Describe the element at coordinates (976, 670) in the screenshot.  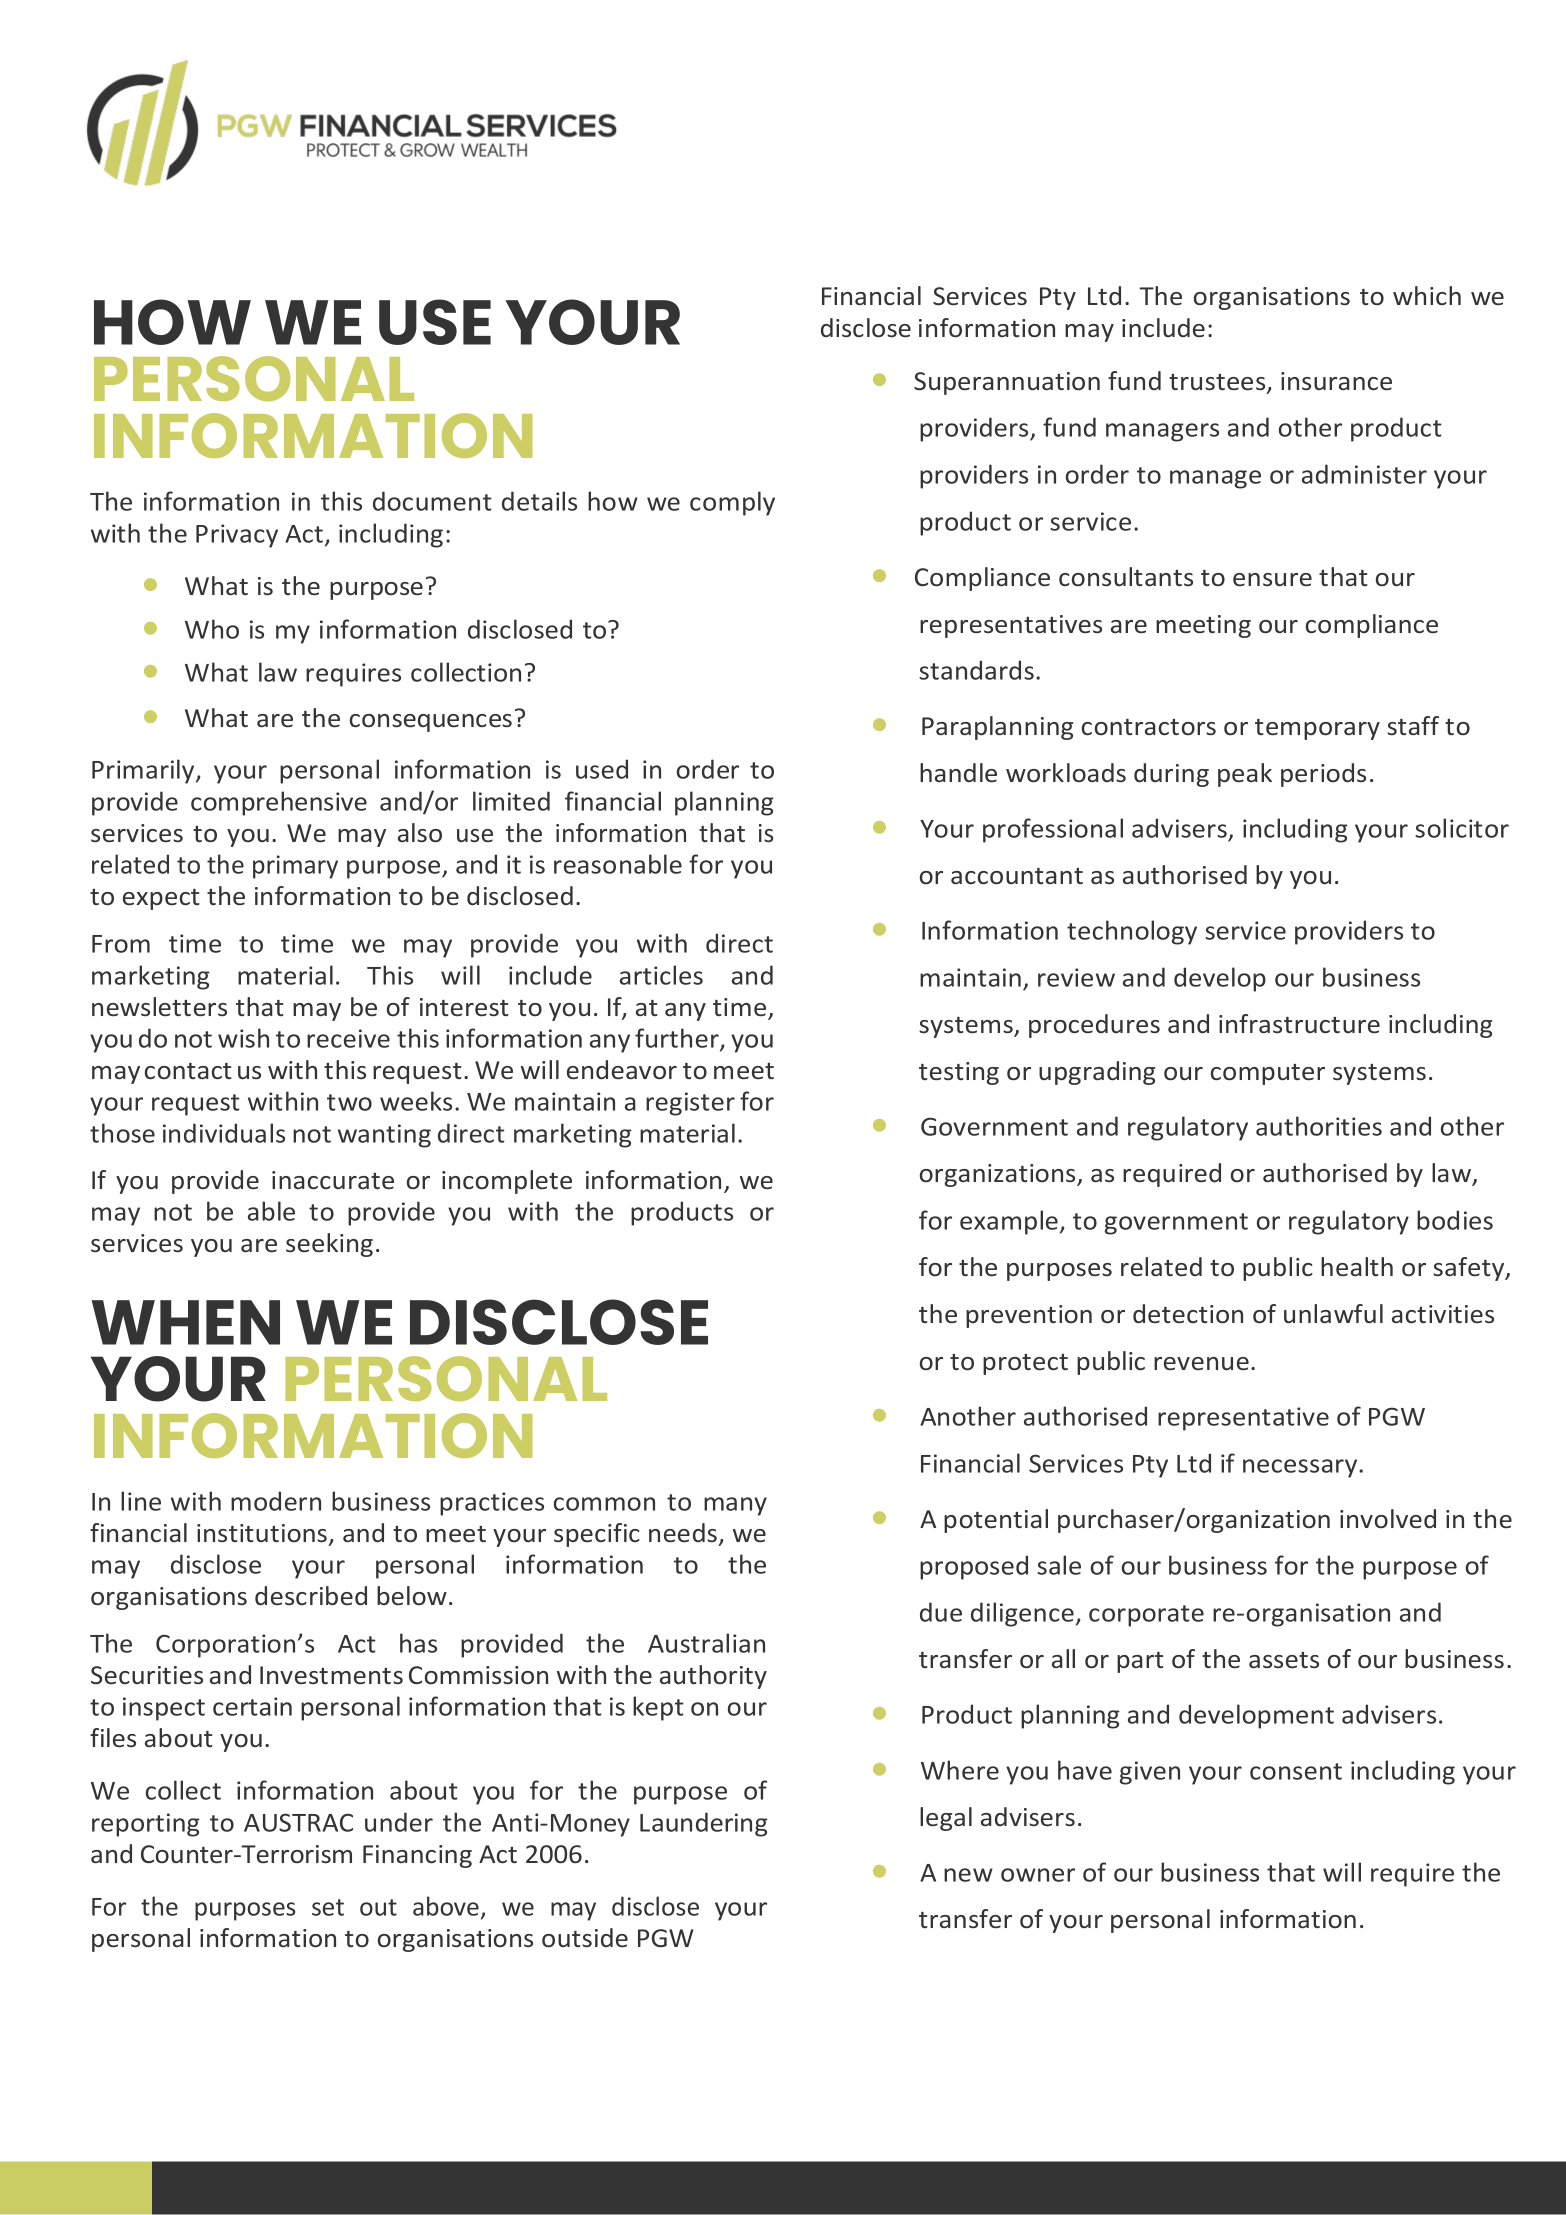
I see `standards` at that location.
